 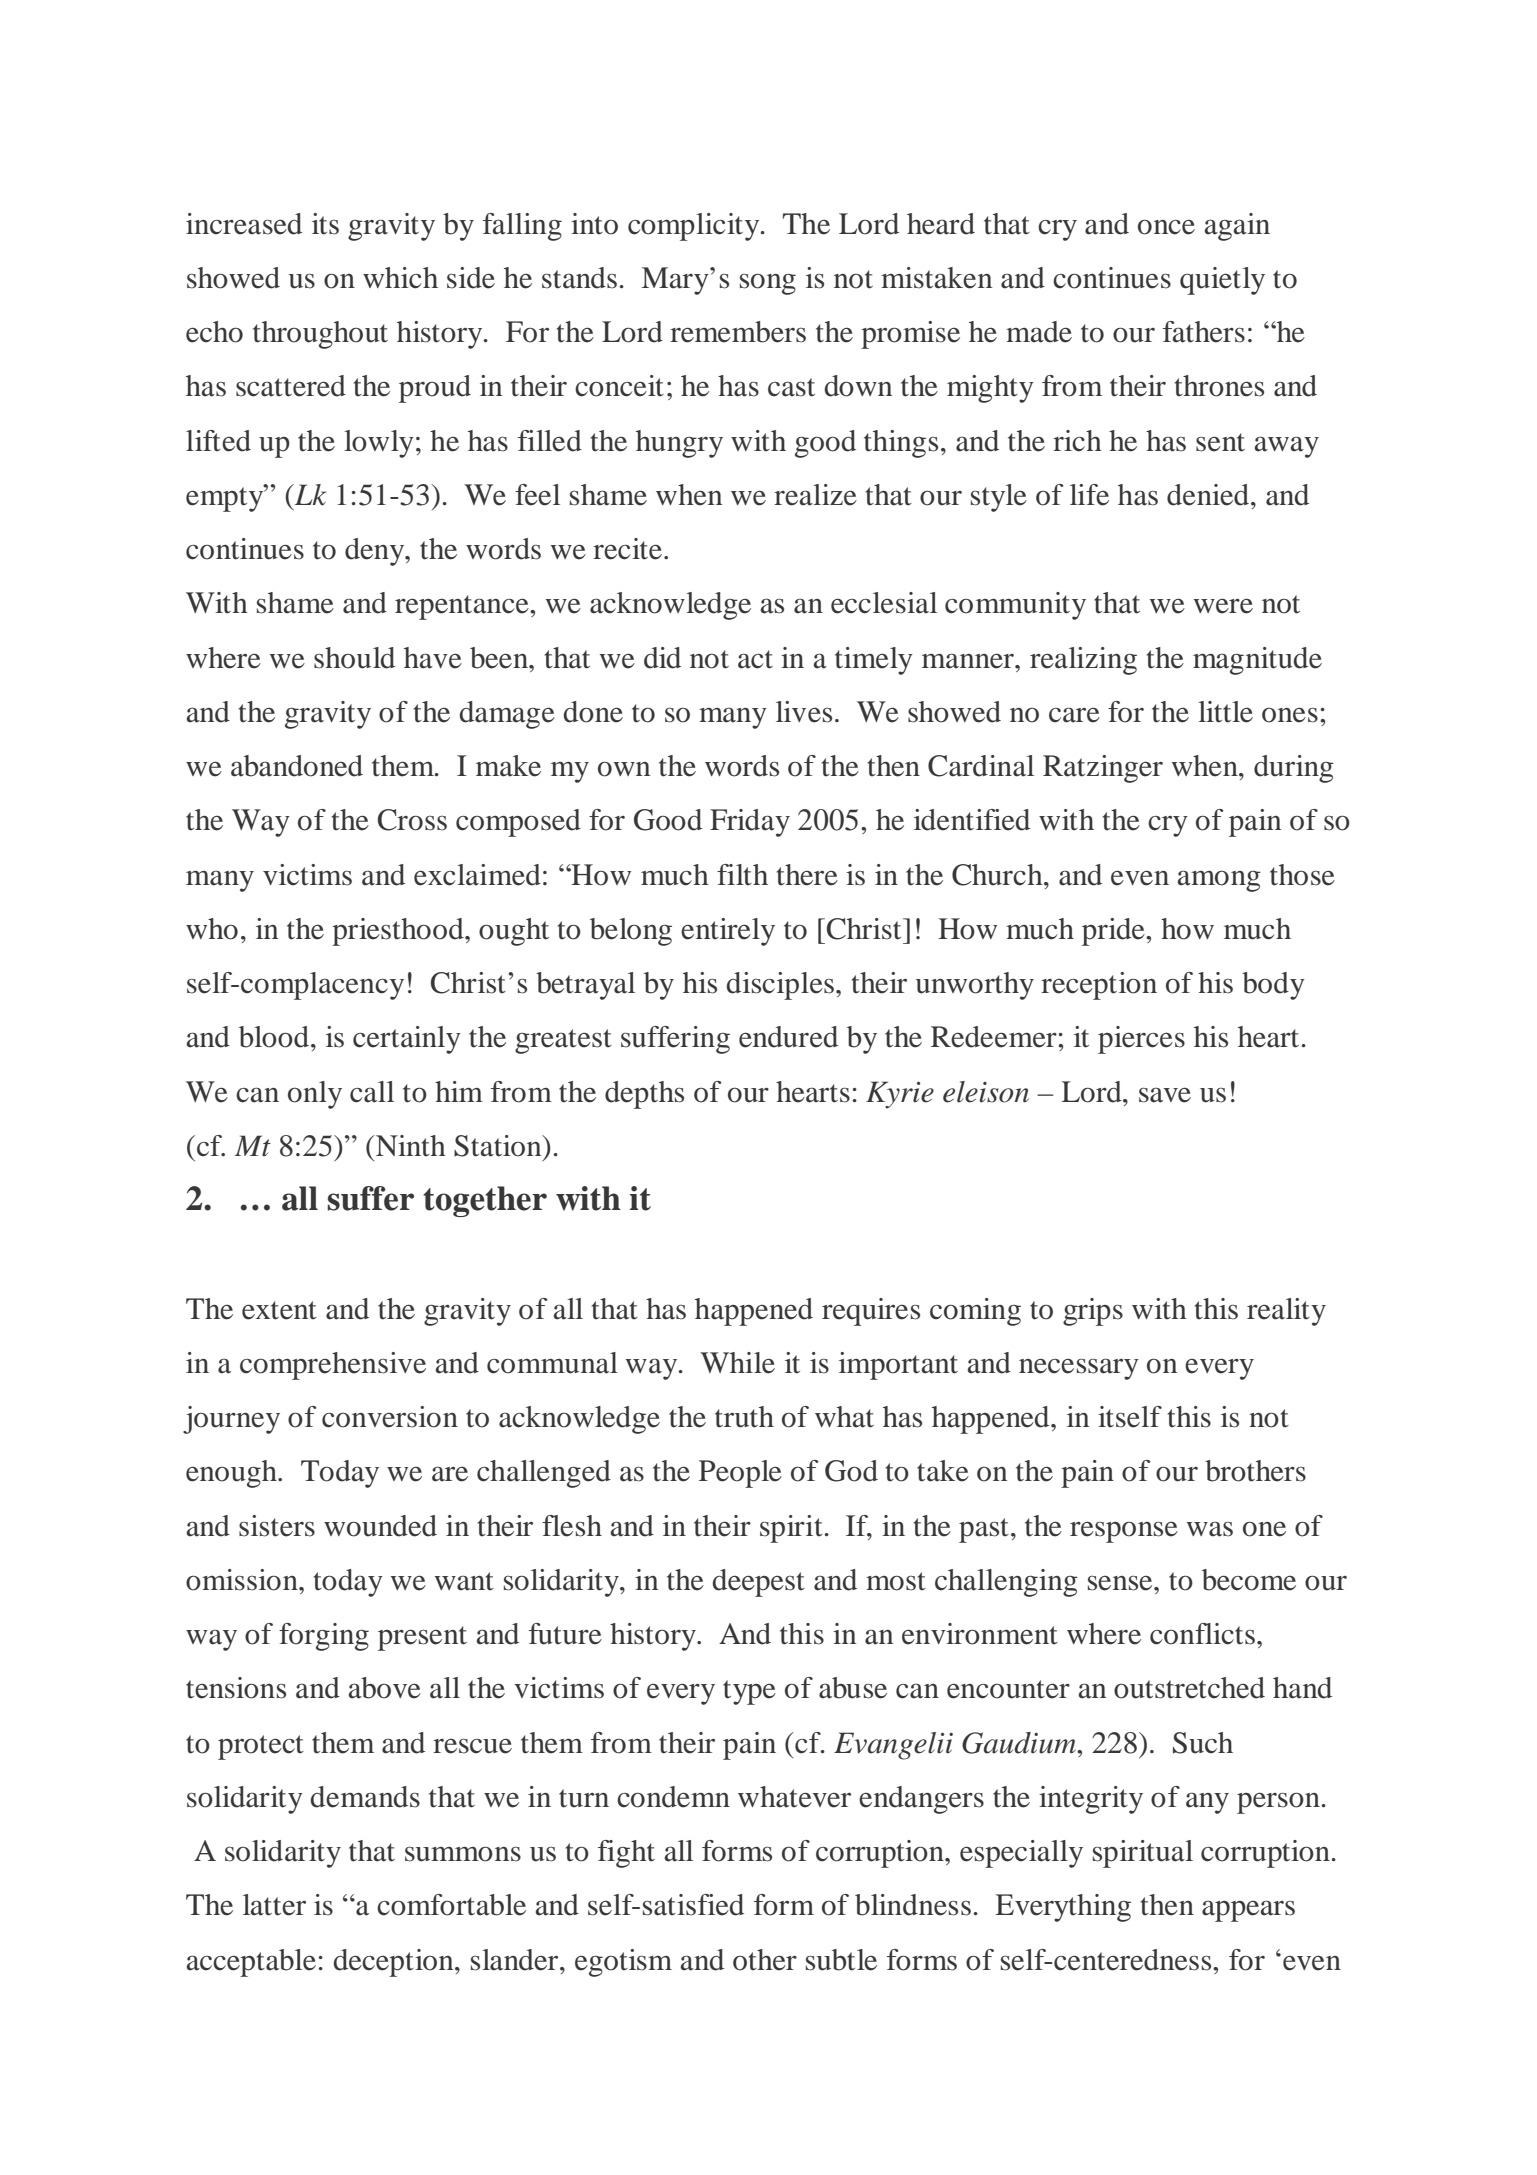 What do you see at coordinates (755, 659) in the image?
I see `act` at bounding box center [755, 659].
